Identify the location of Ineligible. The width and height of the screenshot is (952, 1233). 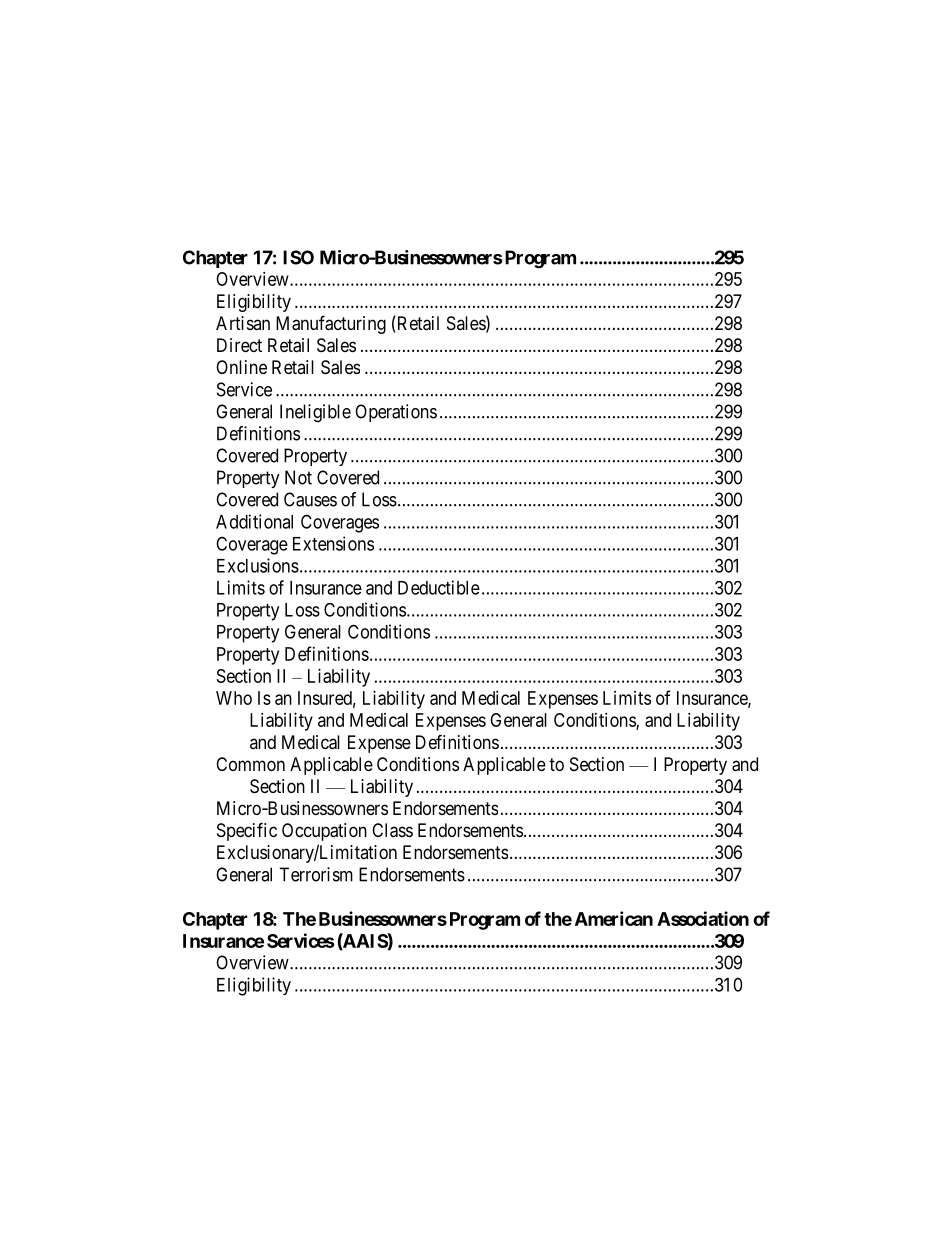
(315, 413).
